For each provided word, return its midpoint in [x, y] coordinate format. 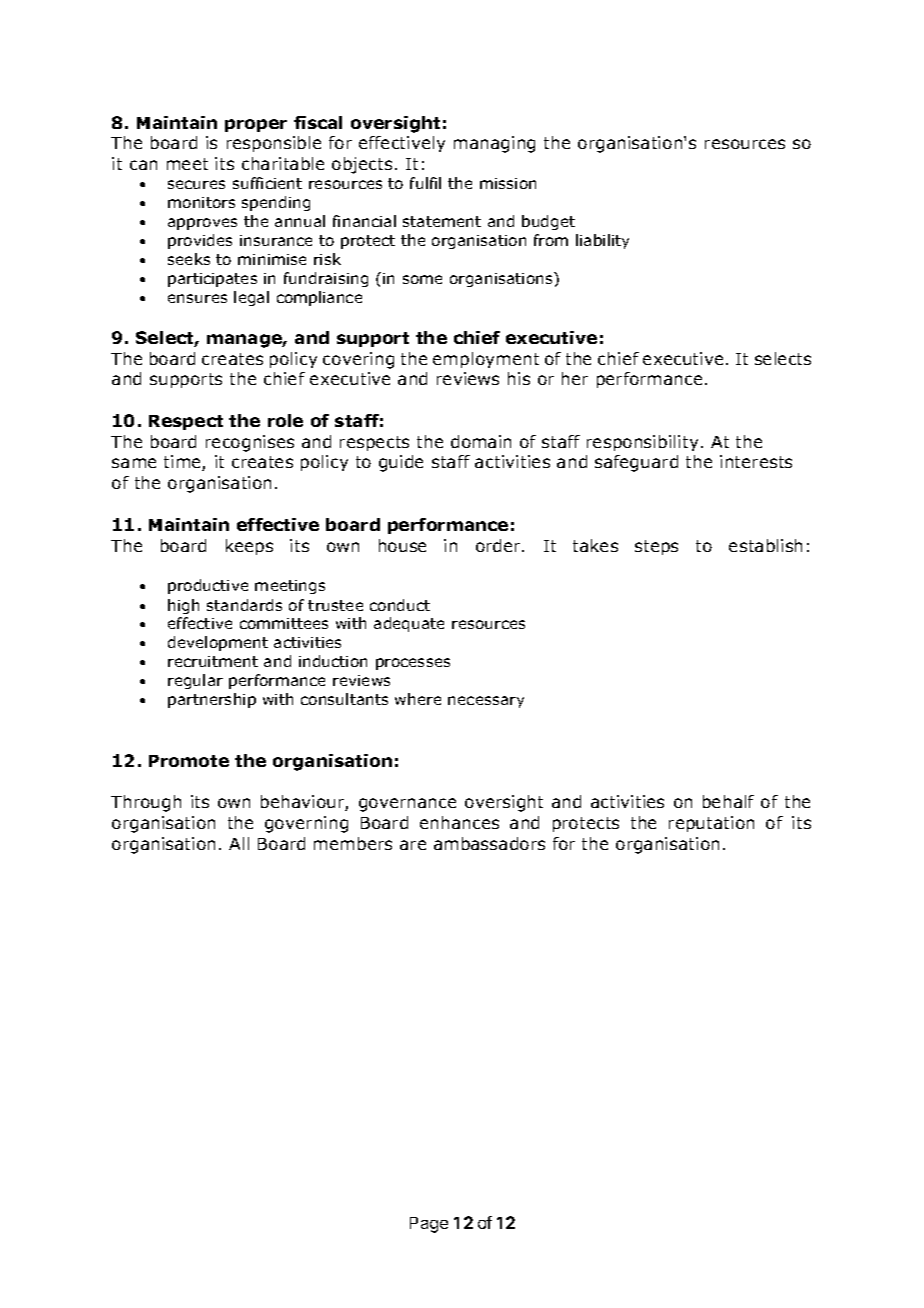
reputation [711, 824]
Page [429, 1225]
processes [413, 664]
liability [602, 241]
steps [656, 547]
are [413, 845]
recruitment [213, 661]
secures [196, 184]
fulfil [425, 183]
